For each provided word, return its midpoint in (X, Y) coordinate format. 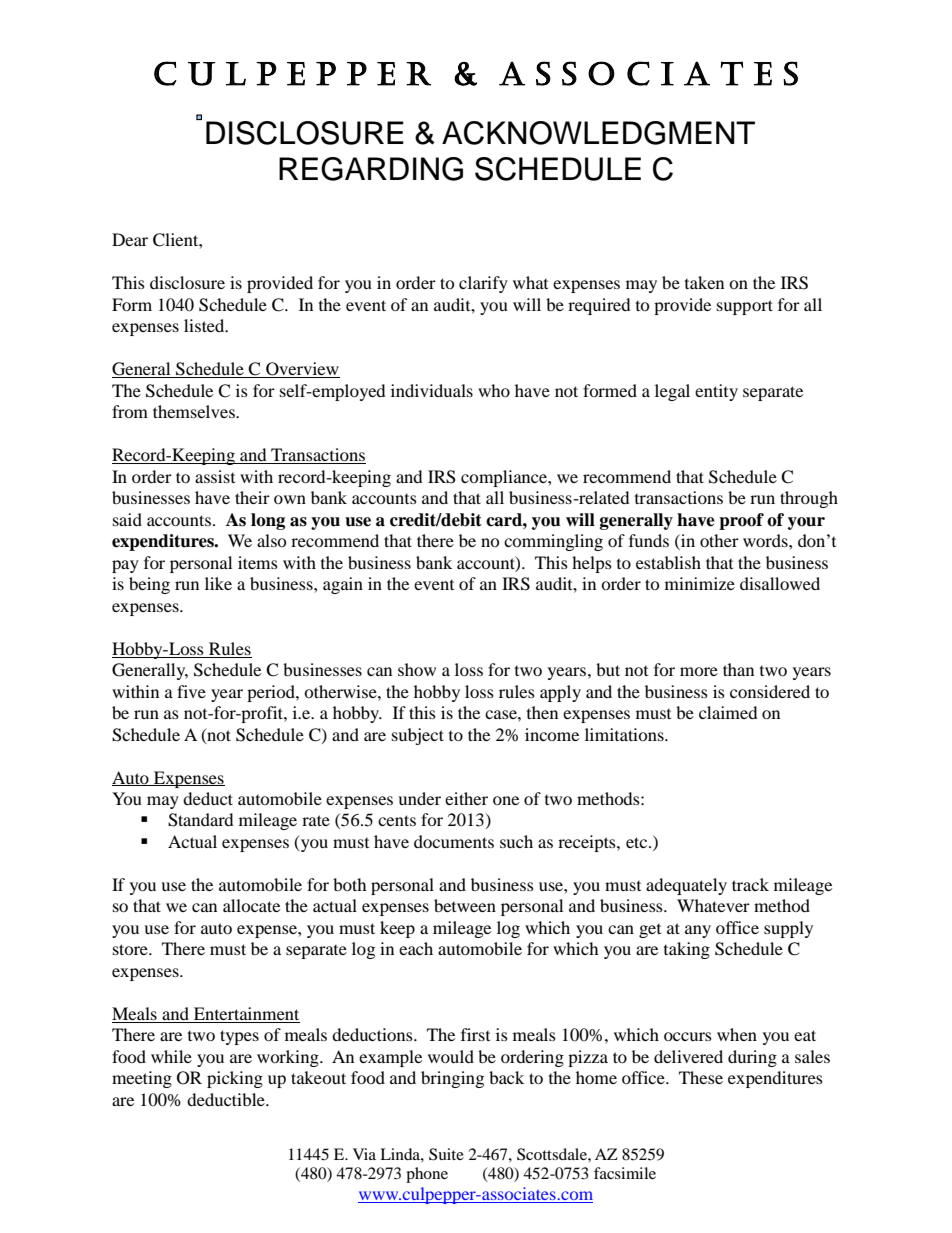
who (494, 390)
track (750, 884)
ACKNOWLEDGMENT (598, 133)
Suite (446, 1154)
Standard (200, 820)
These (701, 1077)
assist (215, 476)
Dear (130, 239)
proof (741, 521)
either (466, 798)
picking (235, 1079)
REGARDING (371, 169)
